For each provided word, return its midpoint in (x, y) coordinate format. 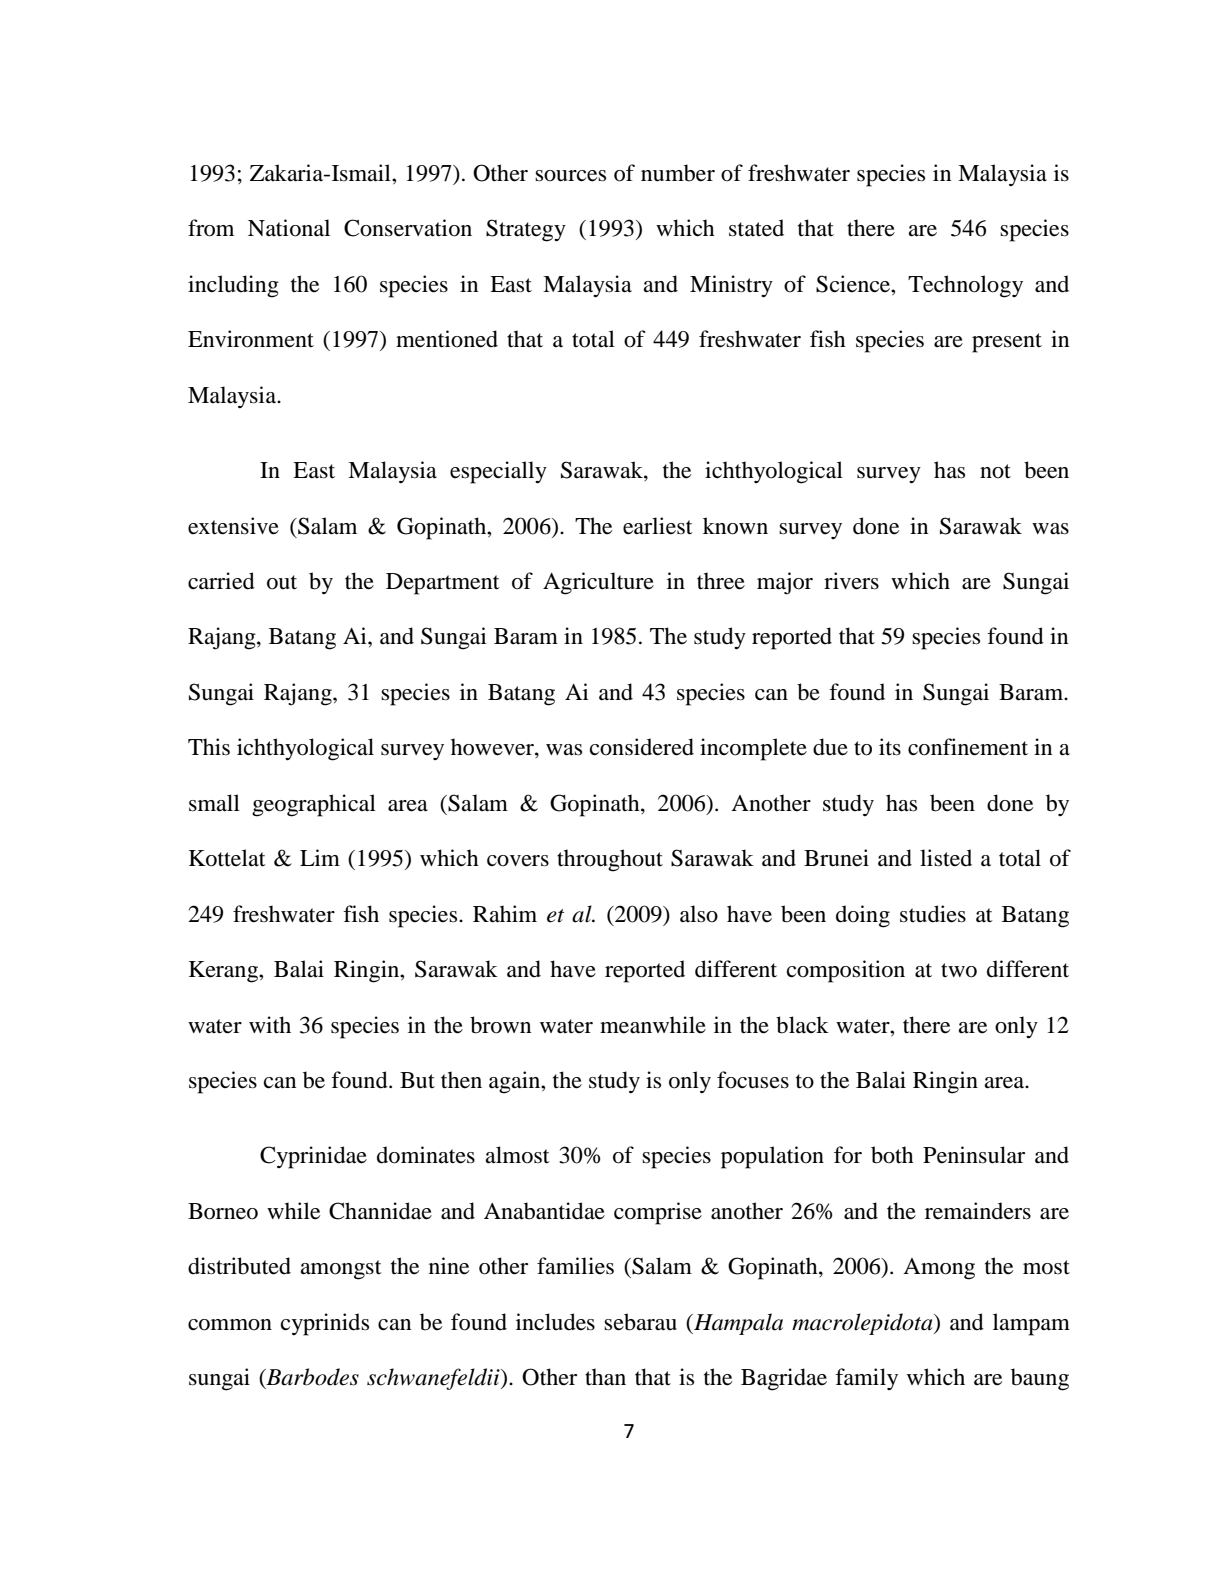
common (230, 1325)
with (270, 1025)
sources (570, 176)
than (605, 1377)
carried (221, 581)
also (699, 914)
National (289, 228)
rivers (851, 581)
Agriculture (598, 583)
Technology (965, 286)
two (959, 970)
